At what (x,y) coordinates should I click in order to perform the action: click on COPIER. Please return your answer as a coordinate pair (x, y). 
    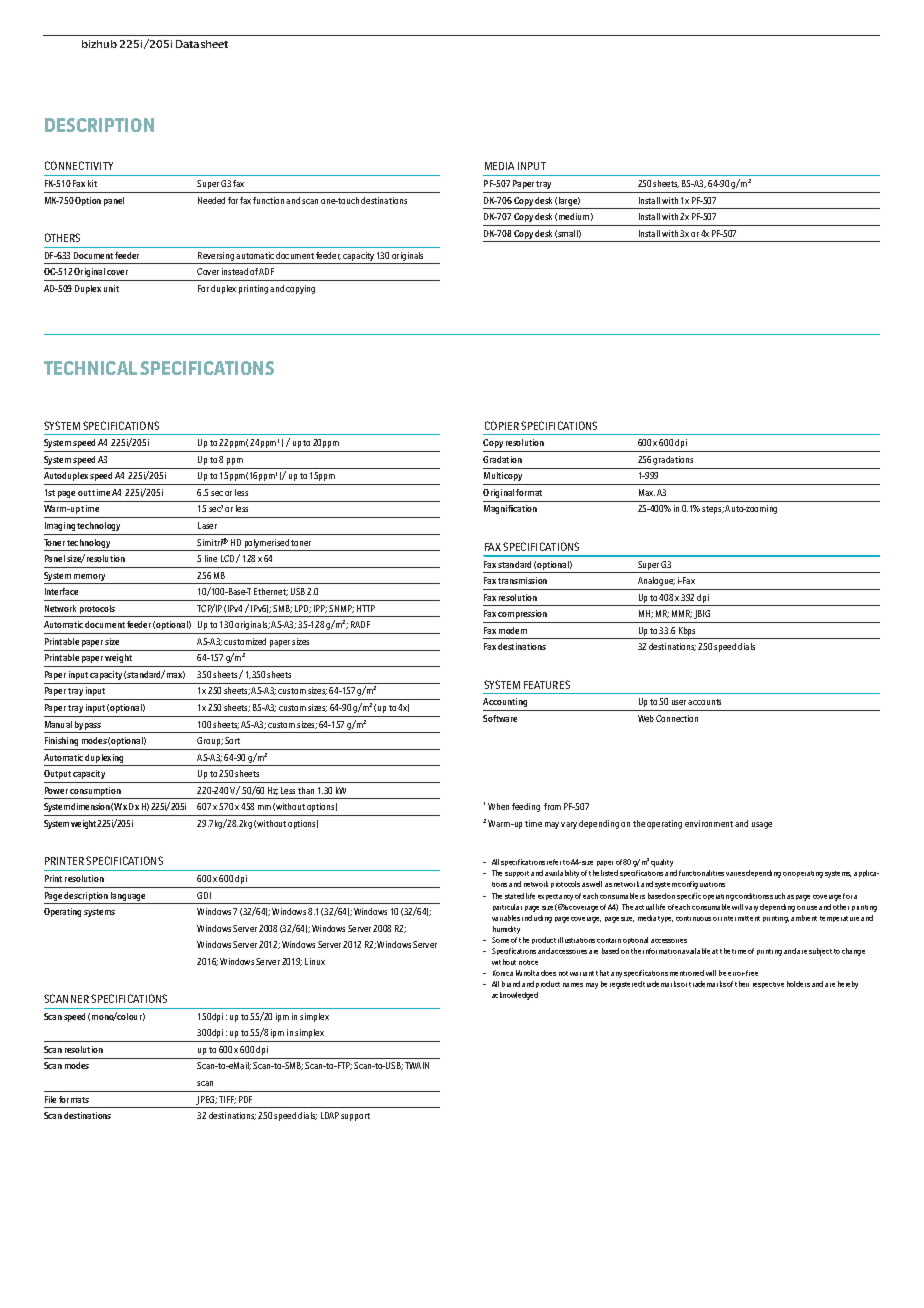
    Looking at the image, I should click on (502, 425).
